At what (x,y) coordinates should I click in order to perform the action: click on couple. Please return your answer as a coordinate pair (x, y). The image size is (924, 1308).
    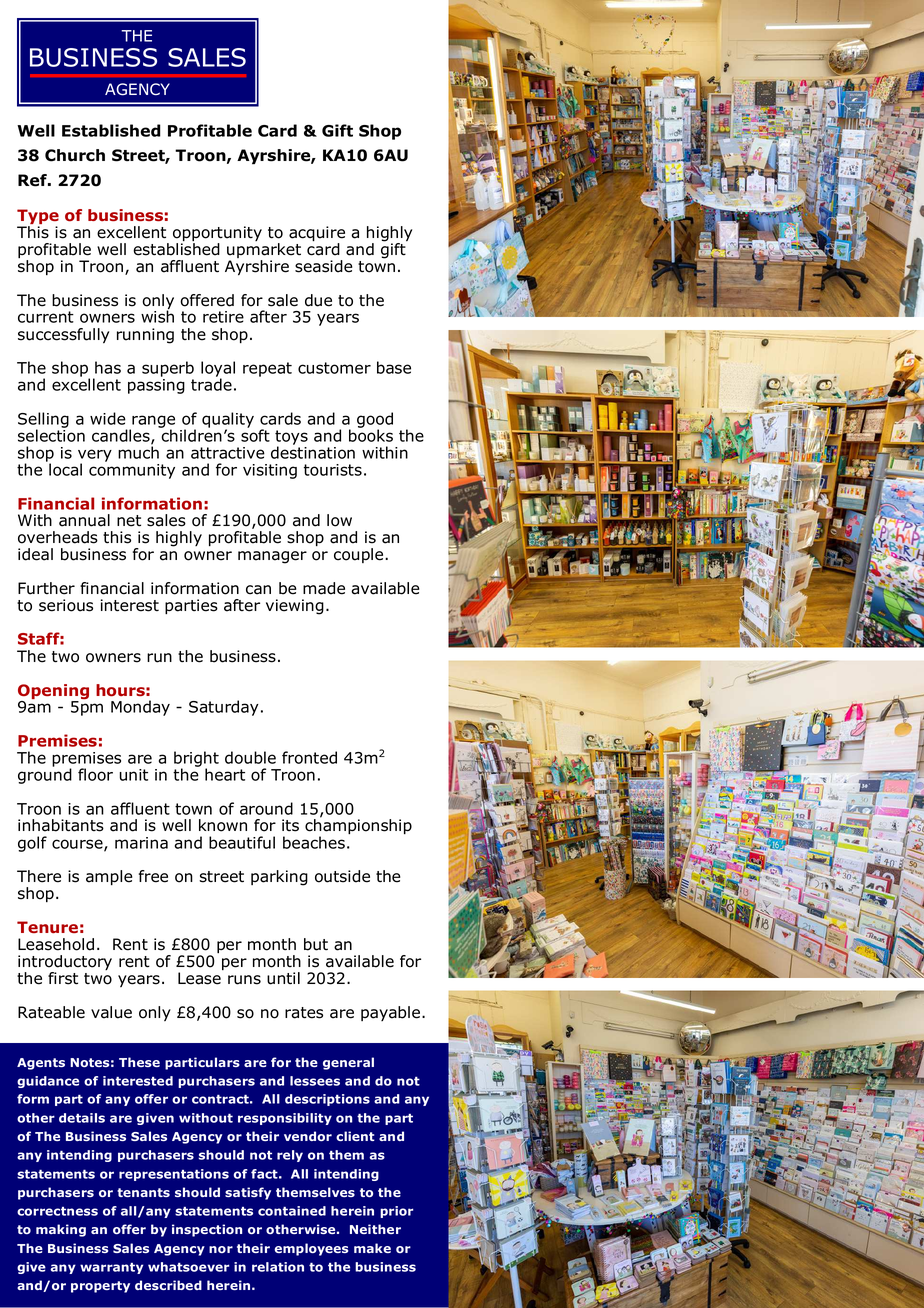
    Looking at the image, I should click on (360, 555).
